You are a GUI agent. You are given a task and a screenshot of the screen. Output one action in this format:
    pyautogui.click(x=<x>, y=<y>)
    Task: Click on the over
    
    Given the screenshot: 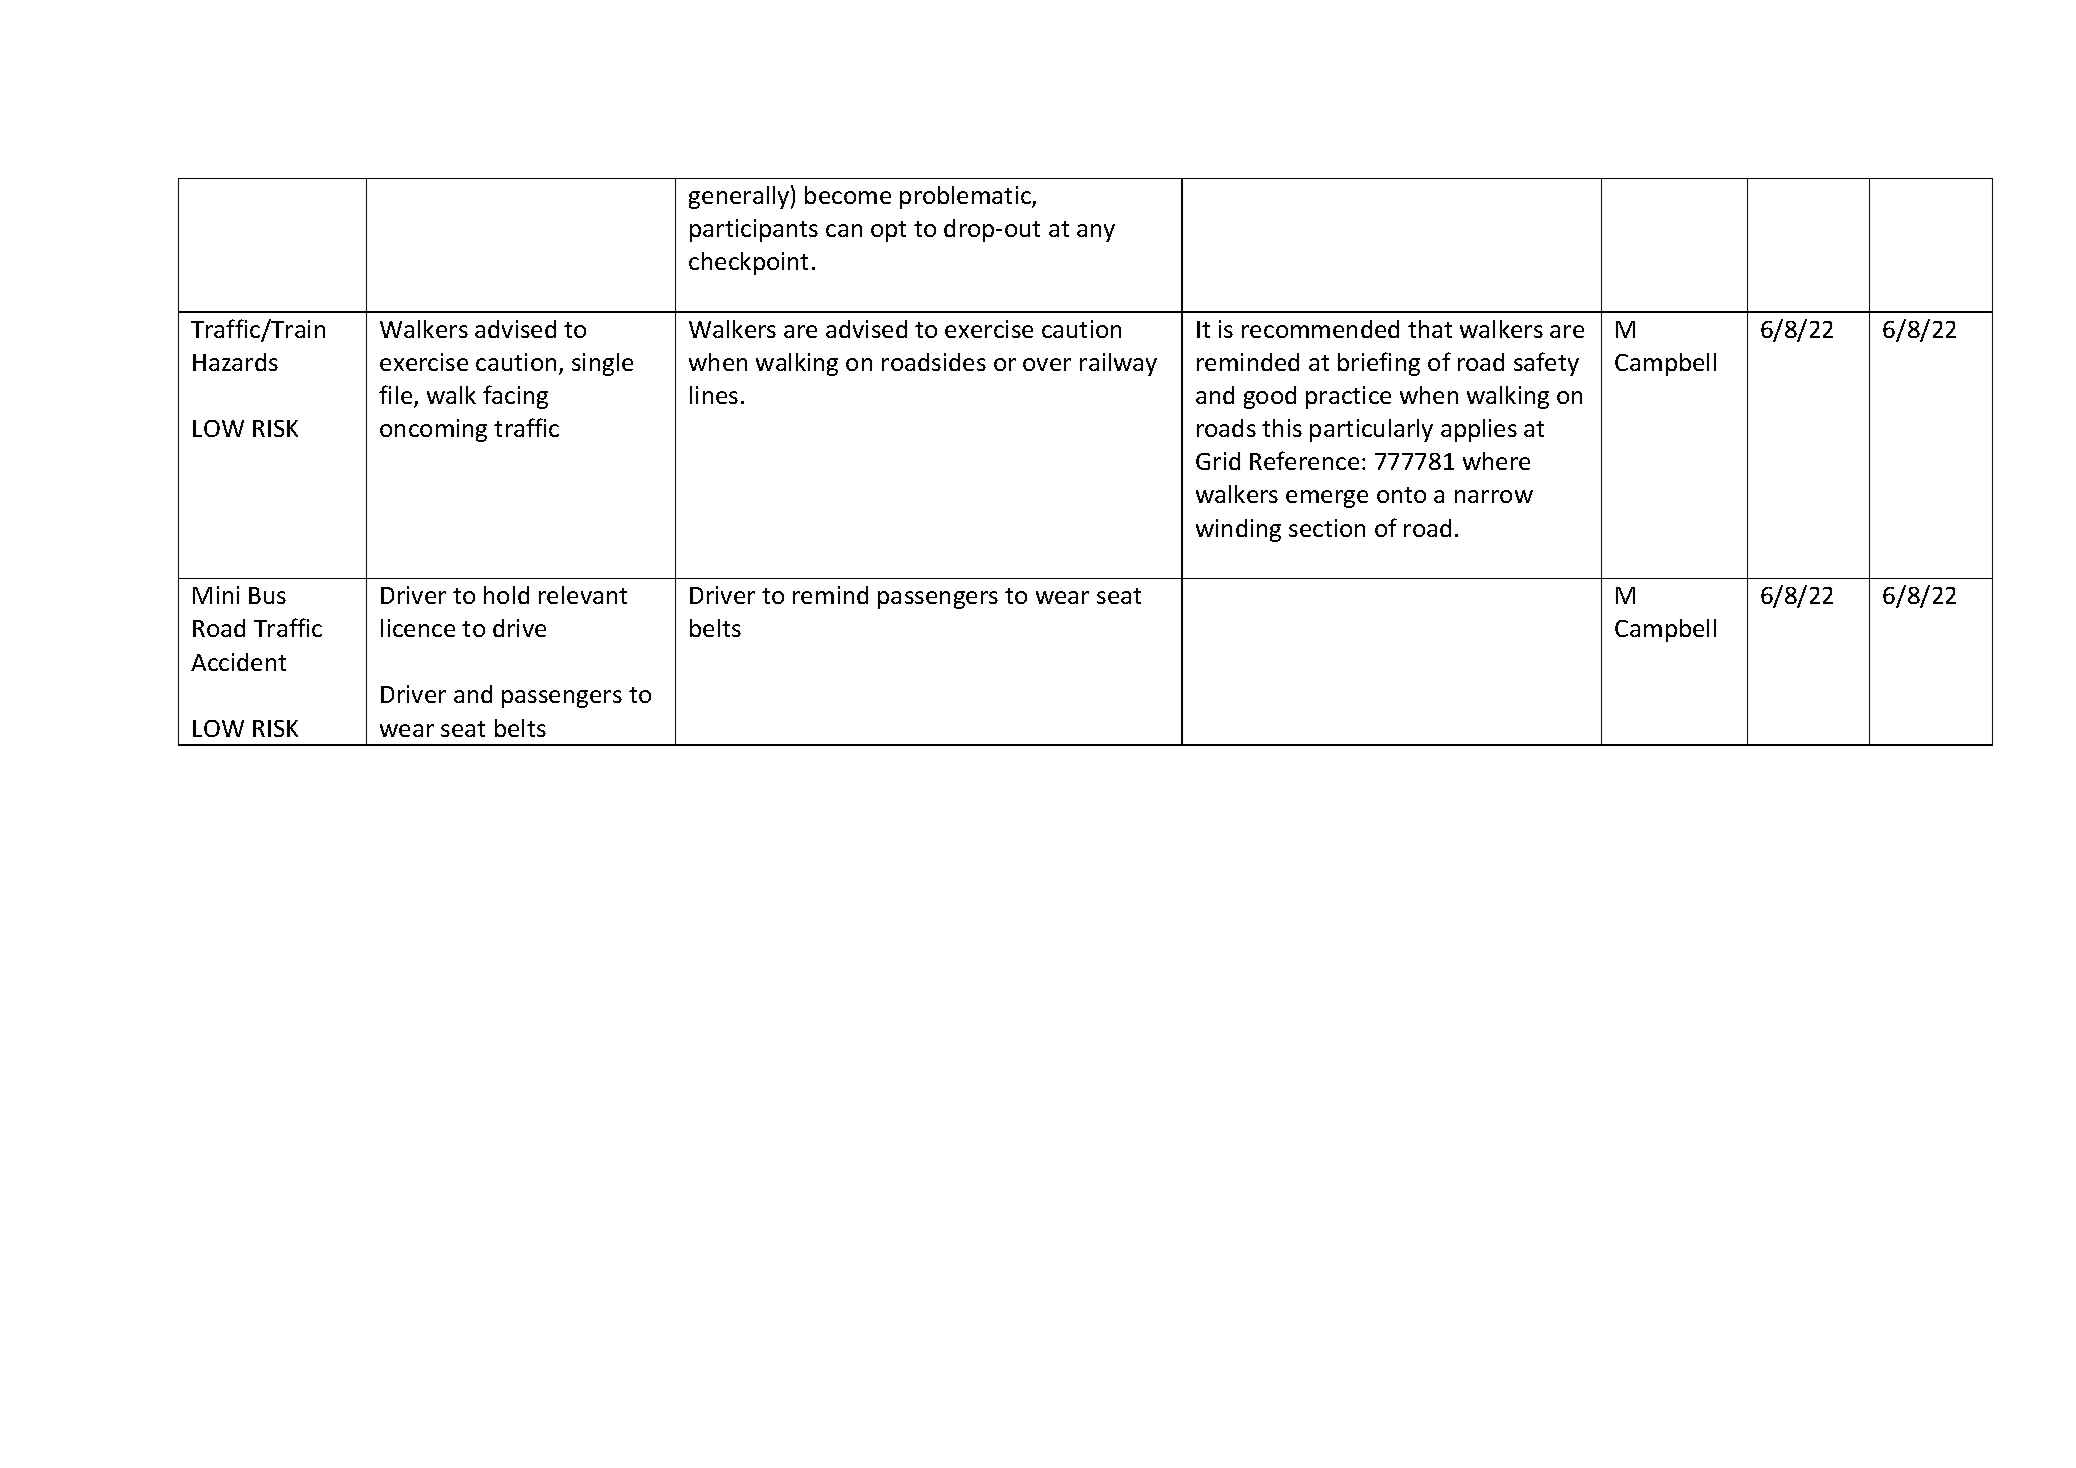 What is the action you would take?
    pyautogui.click(x=1047, y=364)
